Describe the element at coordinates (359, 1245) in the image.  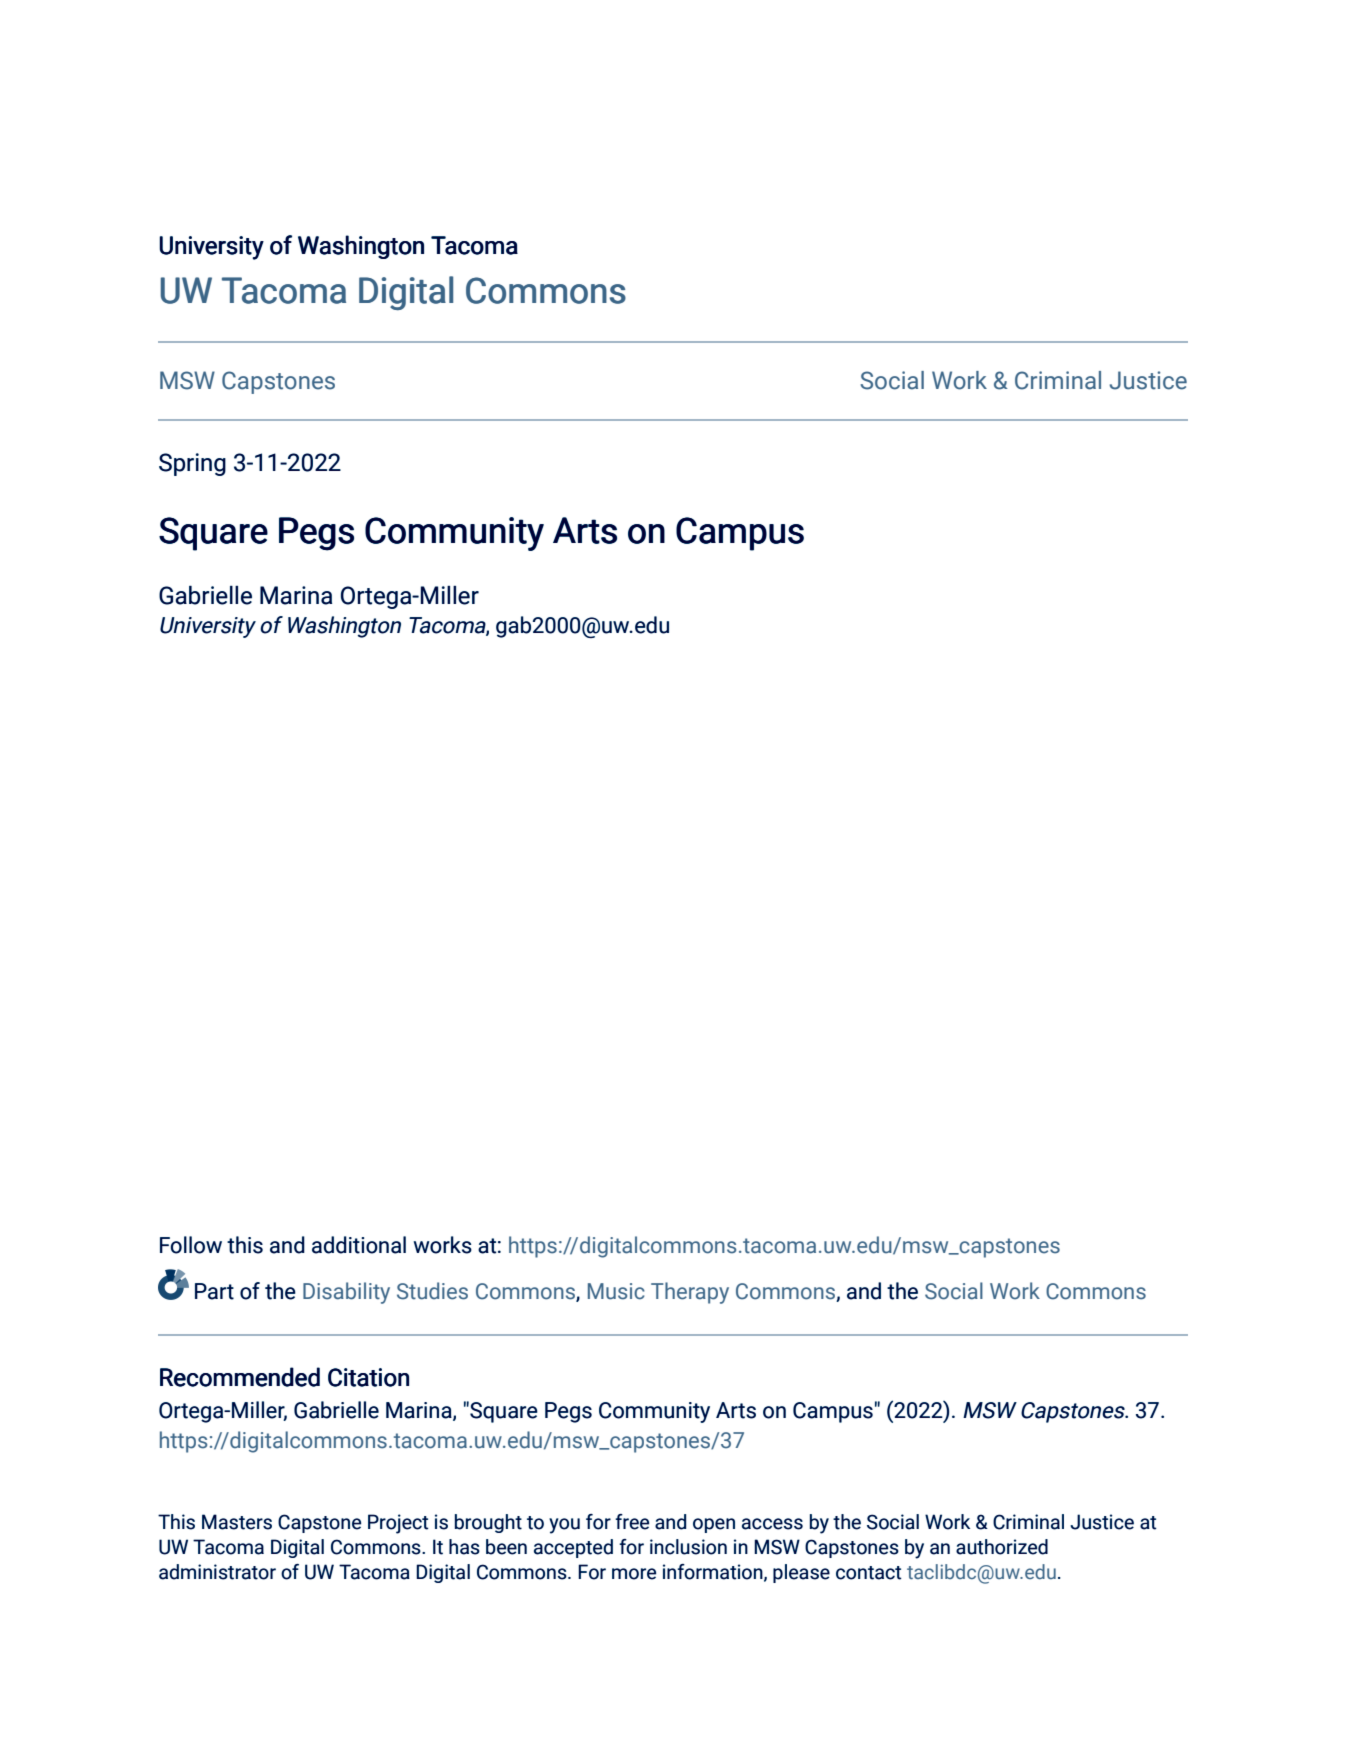
I see `additional` at that location.
